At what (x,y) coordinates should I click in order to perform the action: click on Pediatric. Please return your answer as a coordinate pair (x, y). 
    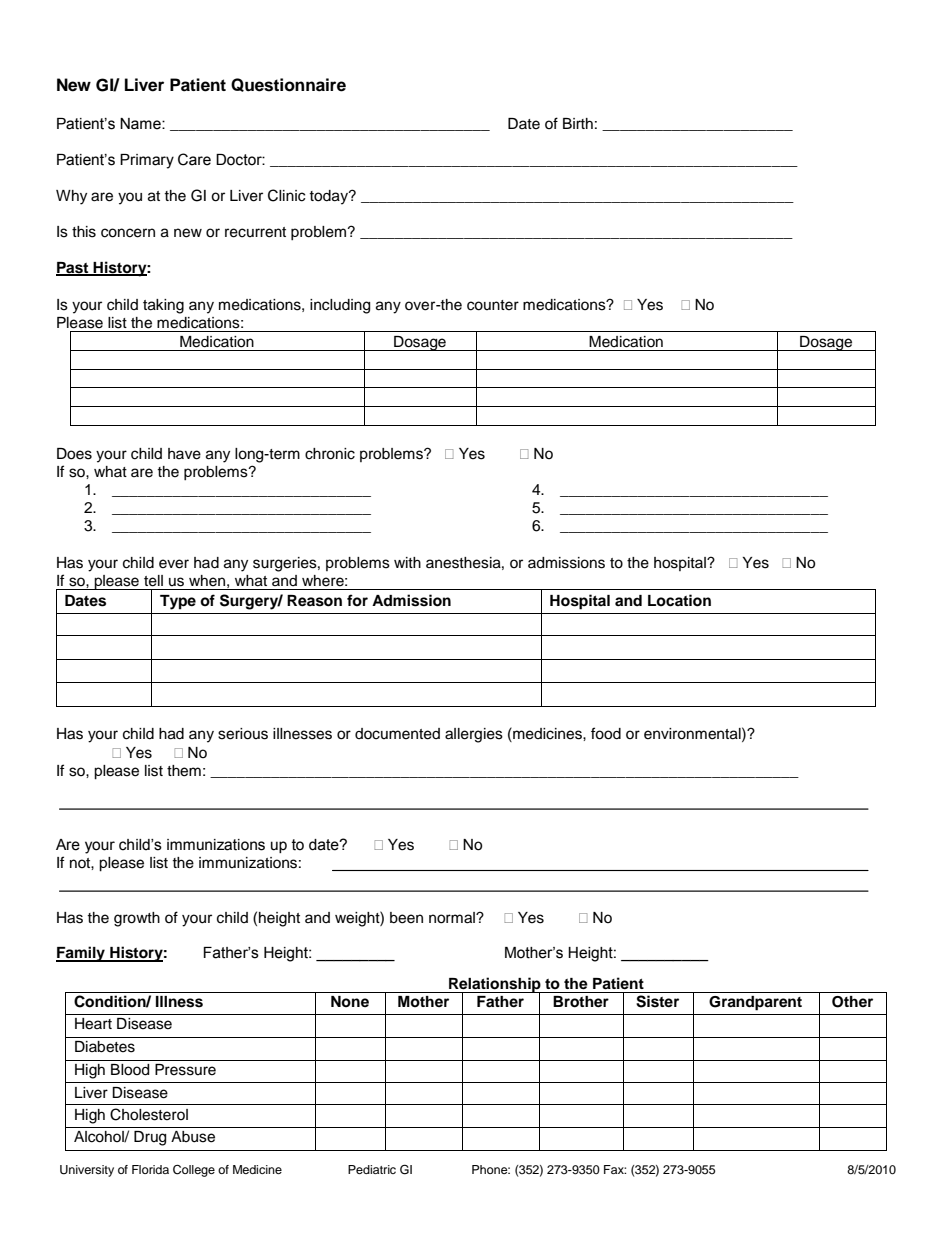
    Looking at the image, I should click on (372, 1169).
